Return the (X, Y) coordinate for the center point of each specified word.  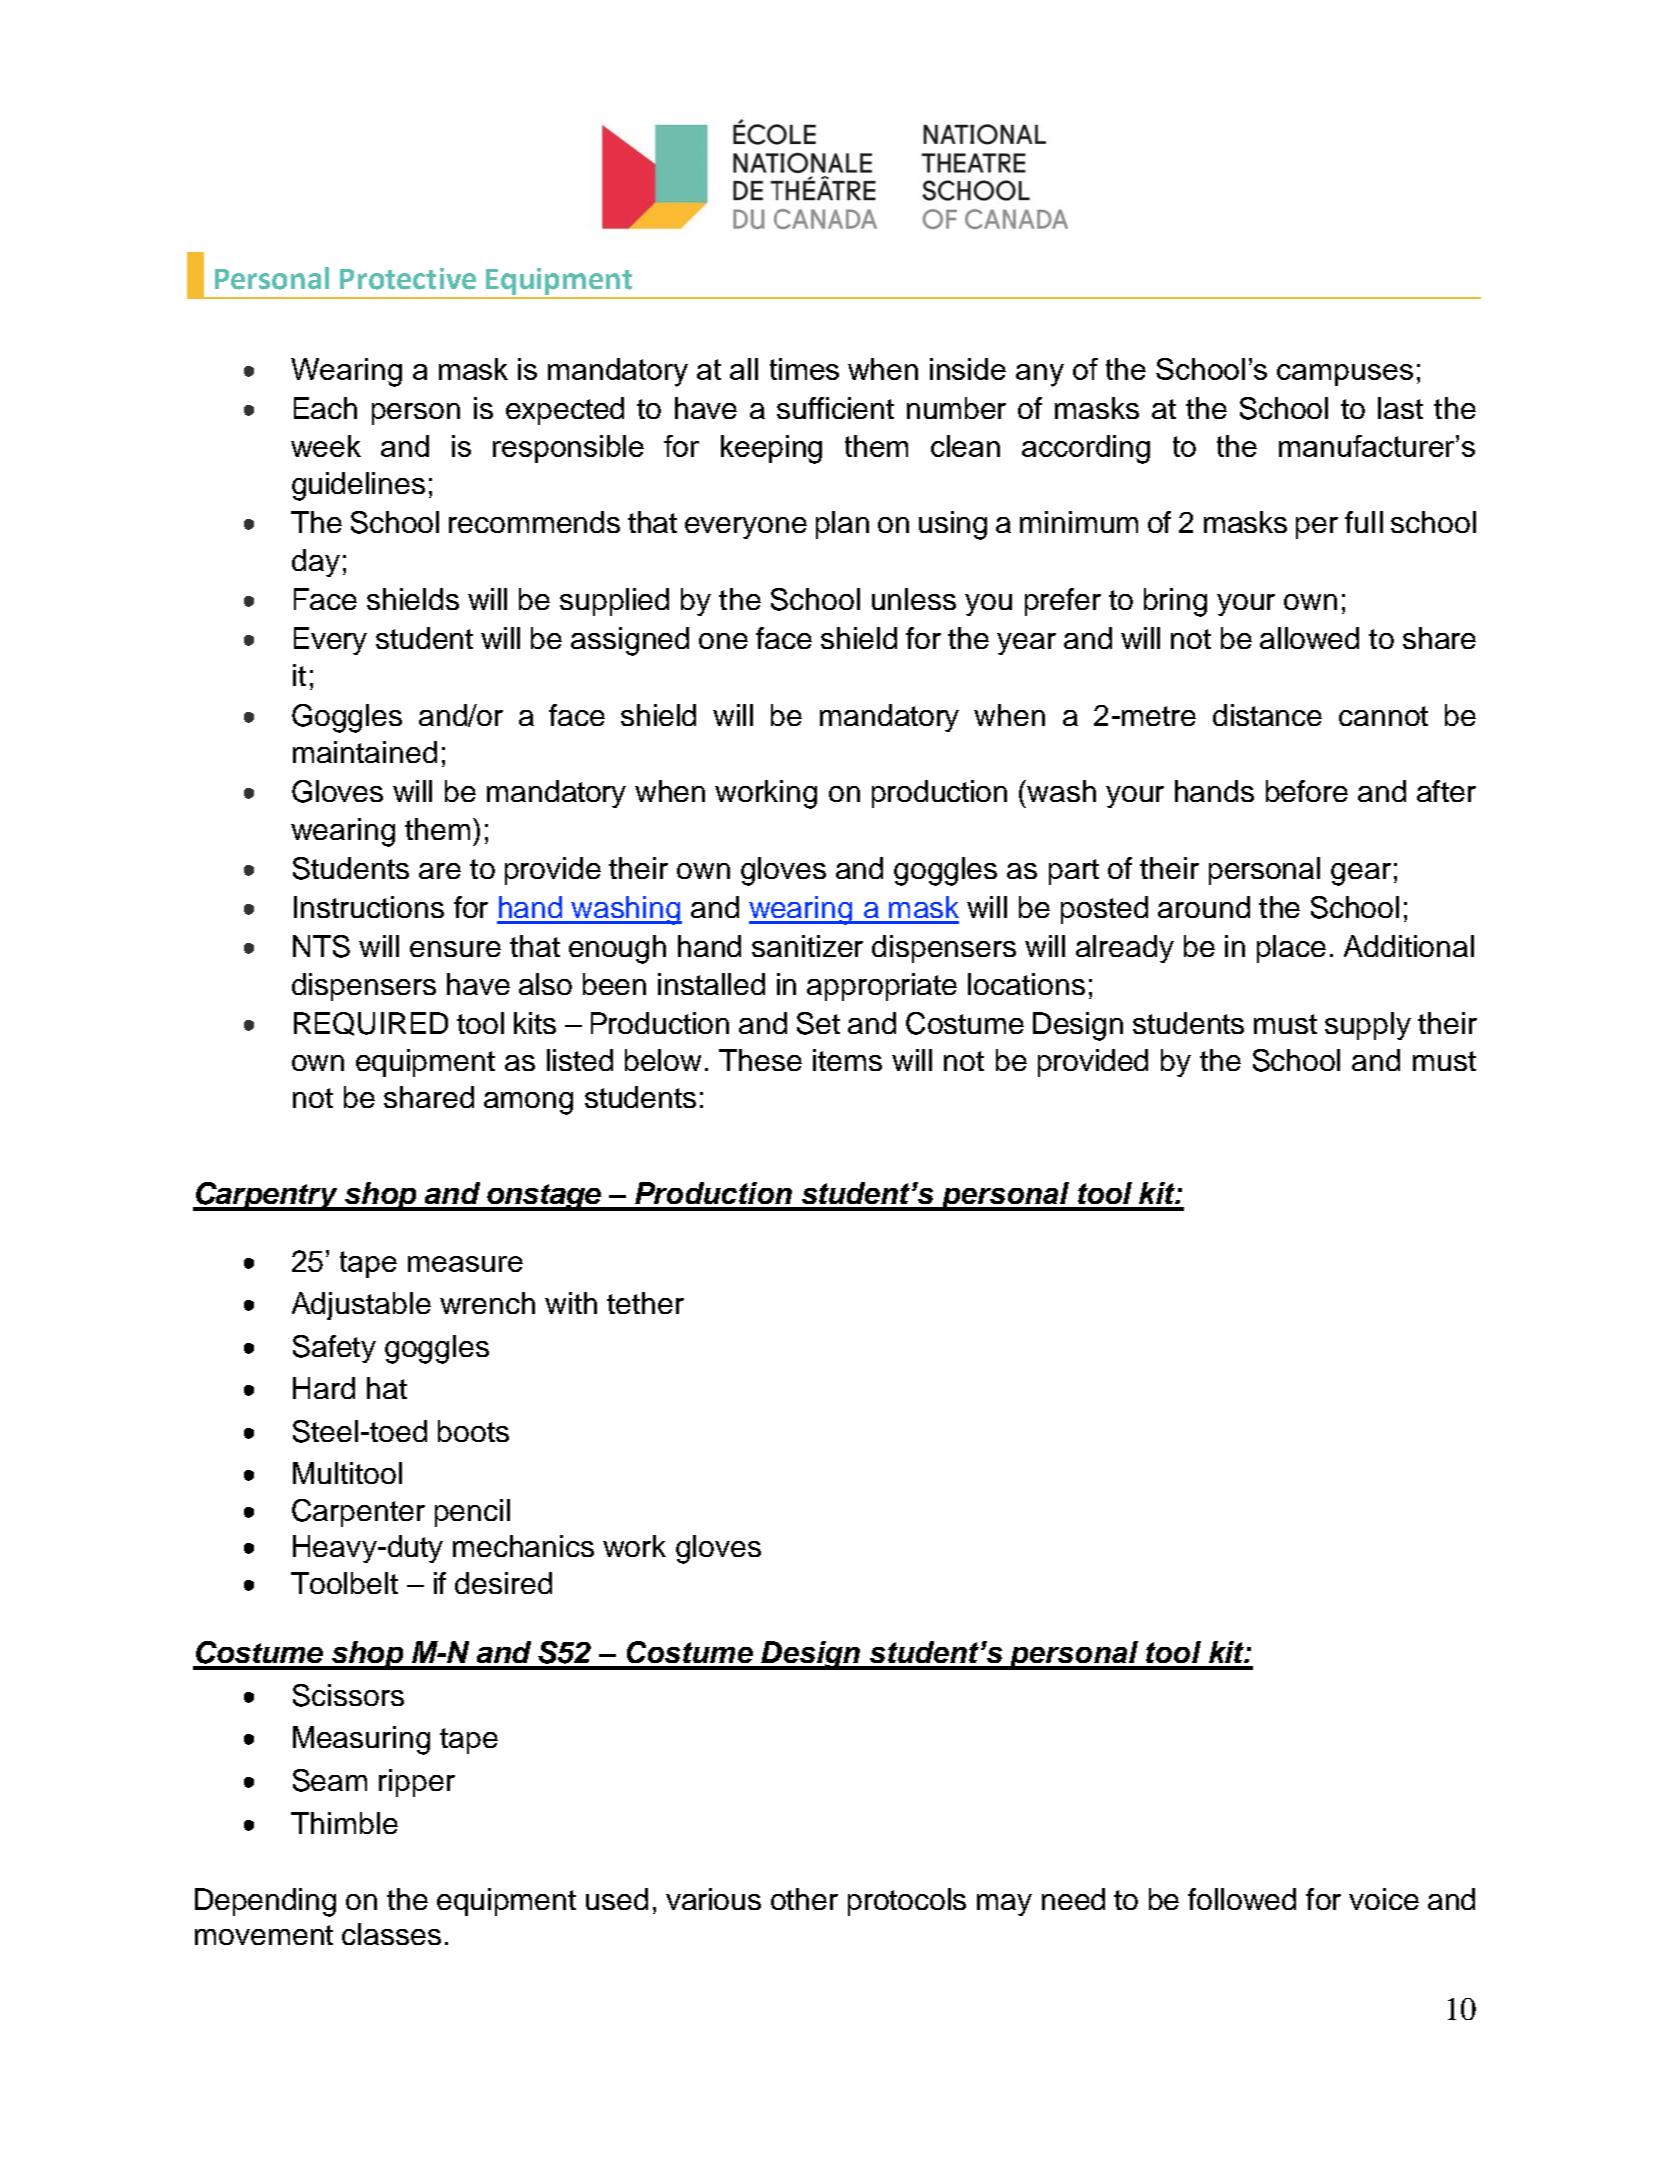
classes (391, 1934)
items (847, 1060)
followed (1242, 1899)
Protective (408, 279)
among (528, 1103)
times (804, 369)
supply (1368, 1026)
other (804, 1899)
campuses (1345, 375)
